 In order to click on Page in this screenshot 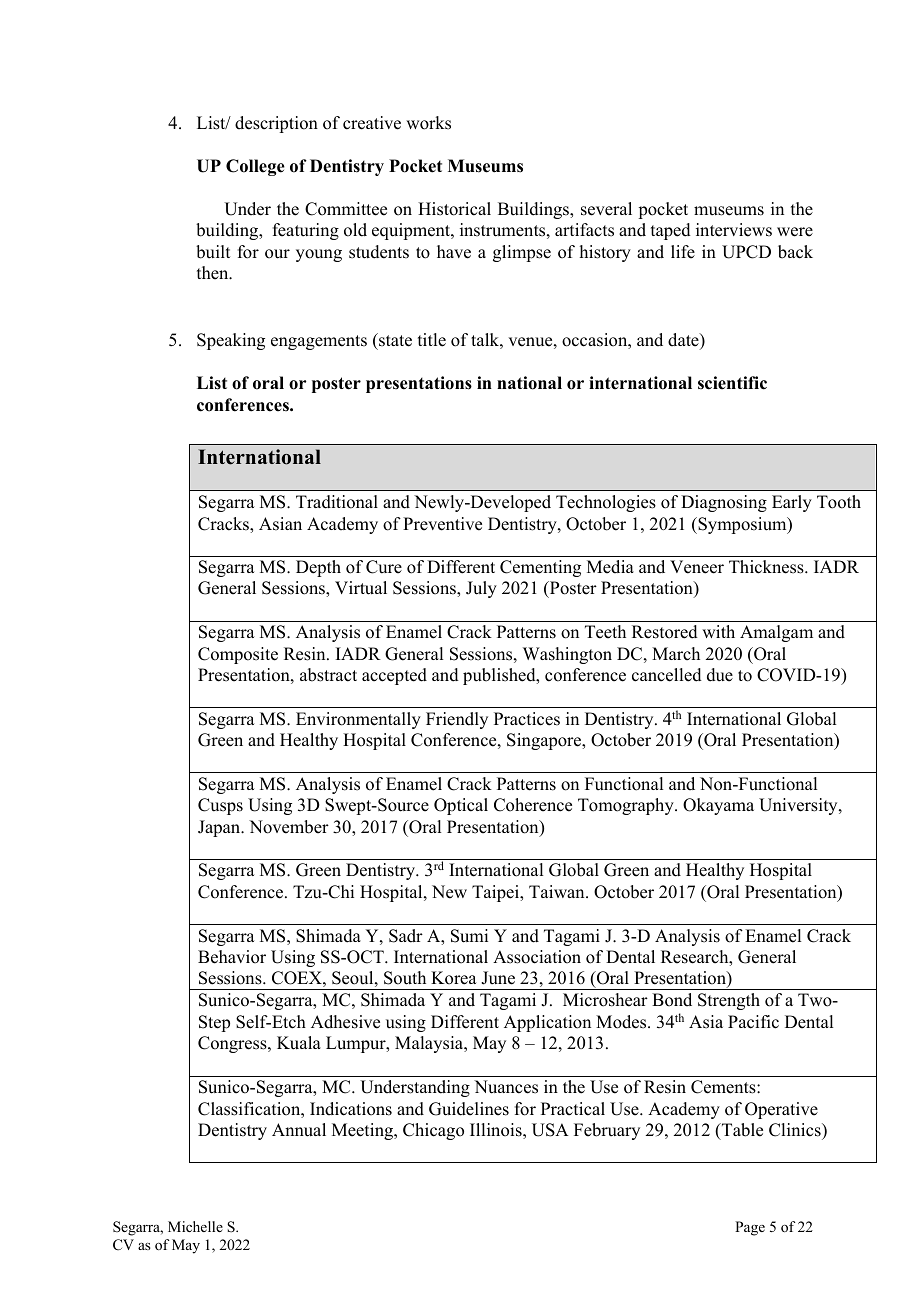, I will do `click(750, 1228)`.
